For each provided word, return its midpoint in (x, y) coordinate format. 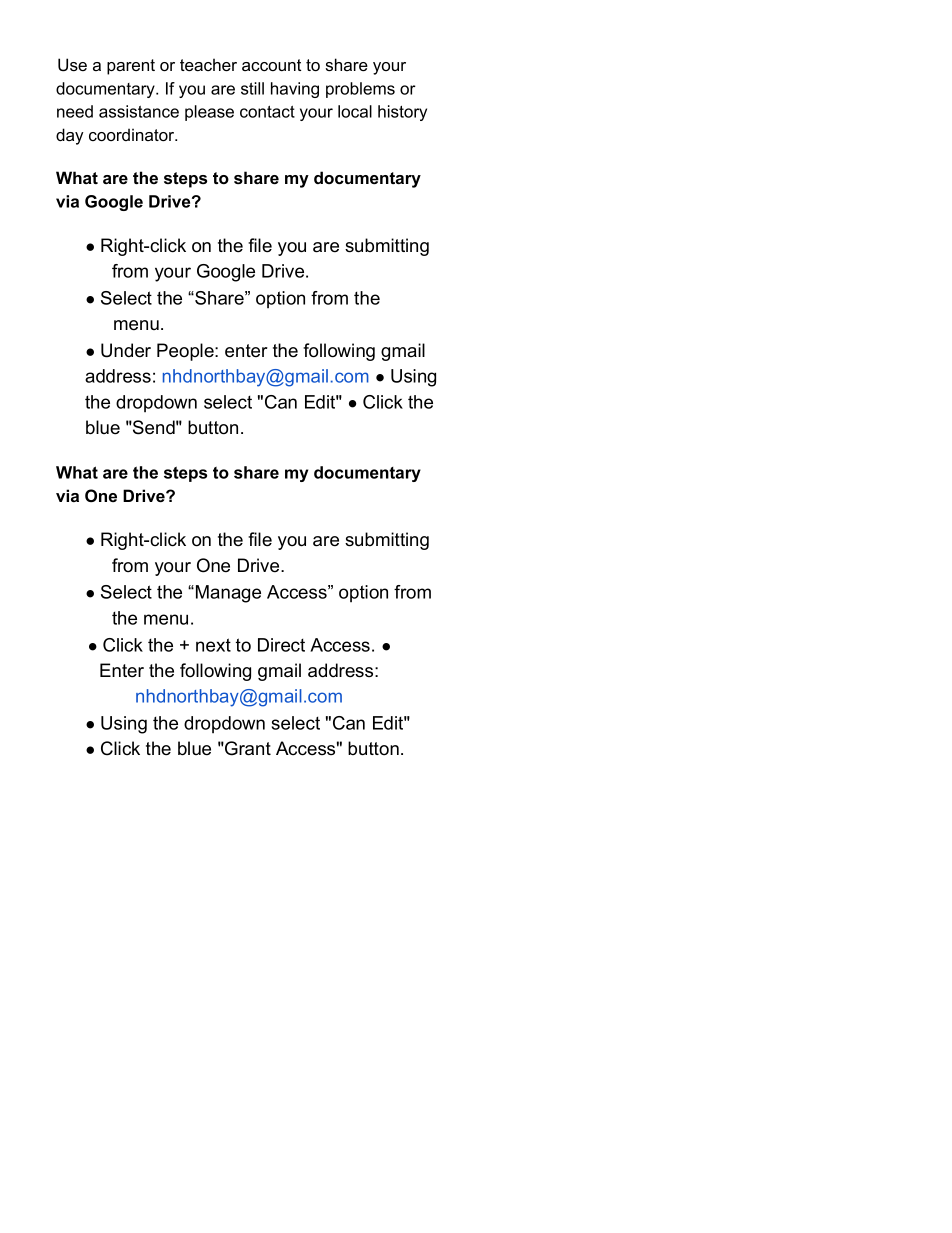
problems (360, 90)
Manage (228, 594)
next (213, 645)
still (252, 88)
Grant (247, 748)
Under (126, 350)
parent (131, 67)
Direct (281, 645)
